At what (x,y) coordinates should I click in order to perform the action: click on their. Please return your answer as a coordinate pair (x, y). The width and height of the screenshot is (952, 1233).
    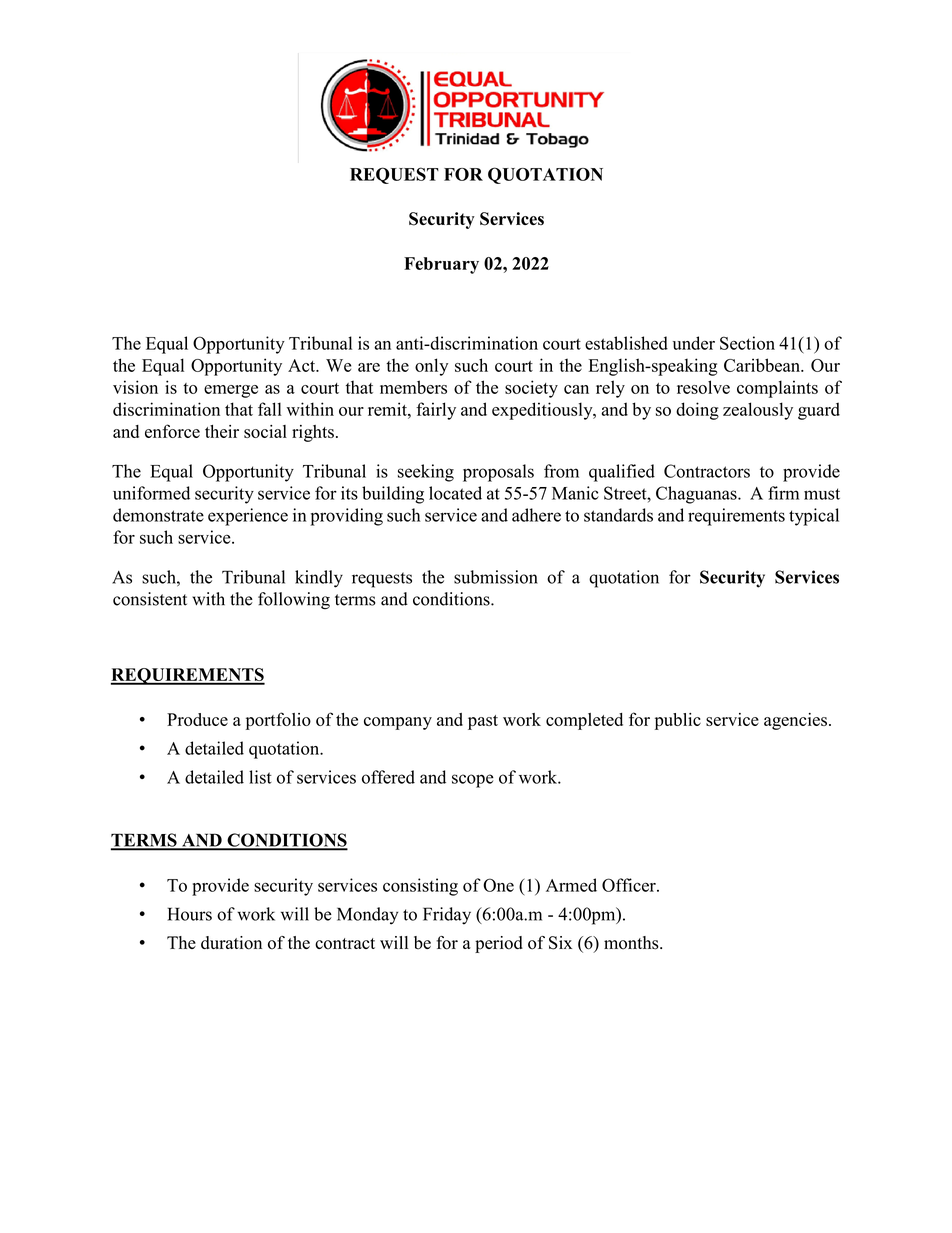
    Looking at the image, I should click on (222, 431).
